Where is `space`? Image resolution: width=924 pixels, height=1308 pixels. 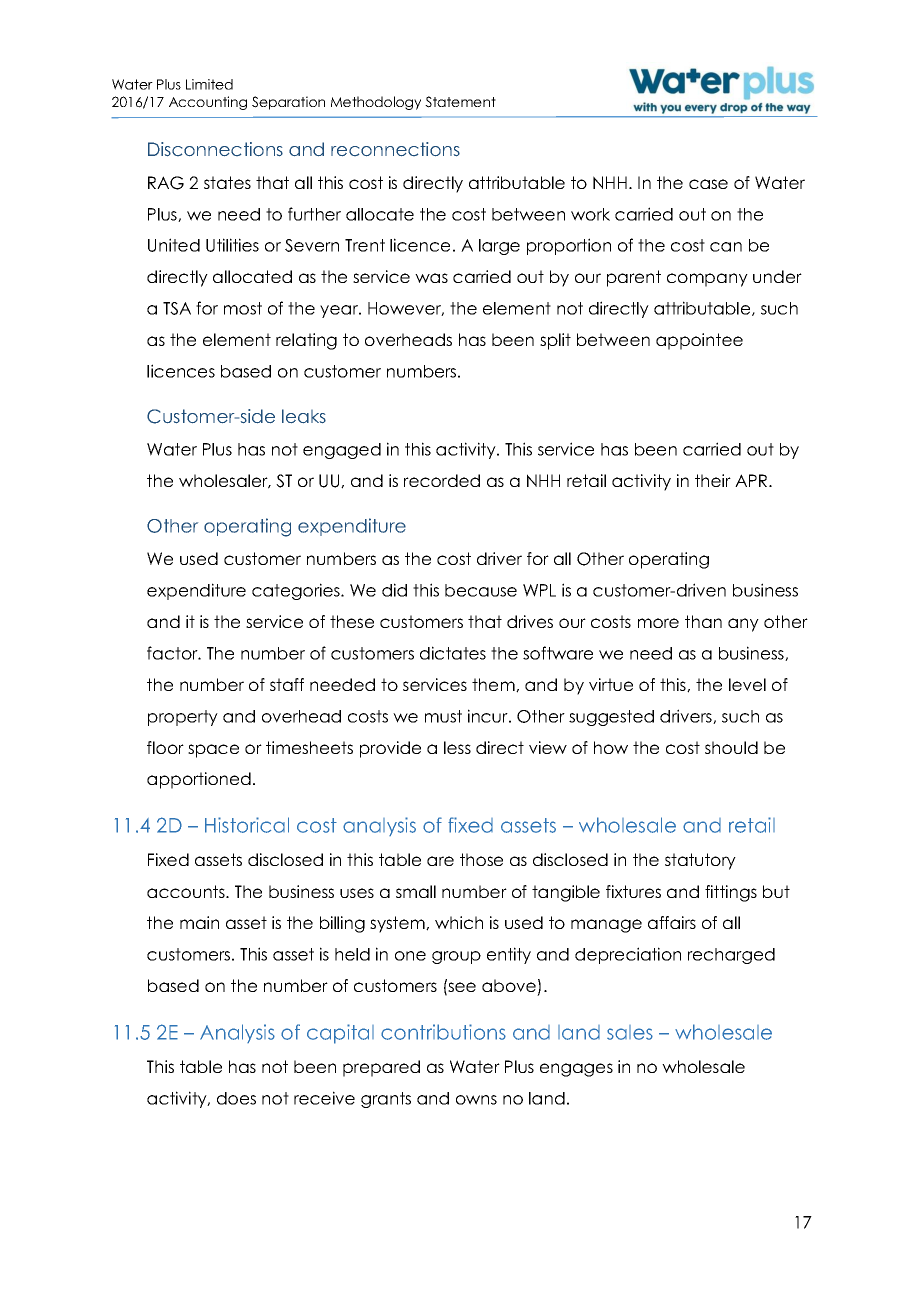 space is located at coordinates (213, 751).
